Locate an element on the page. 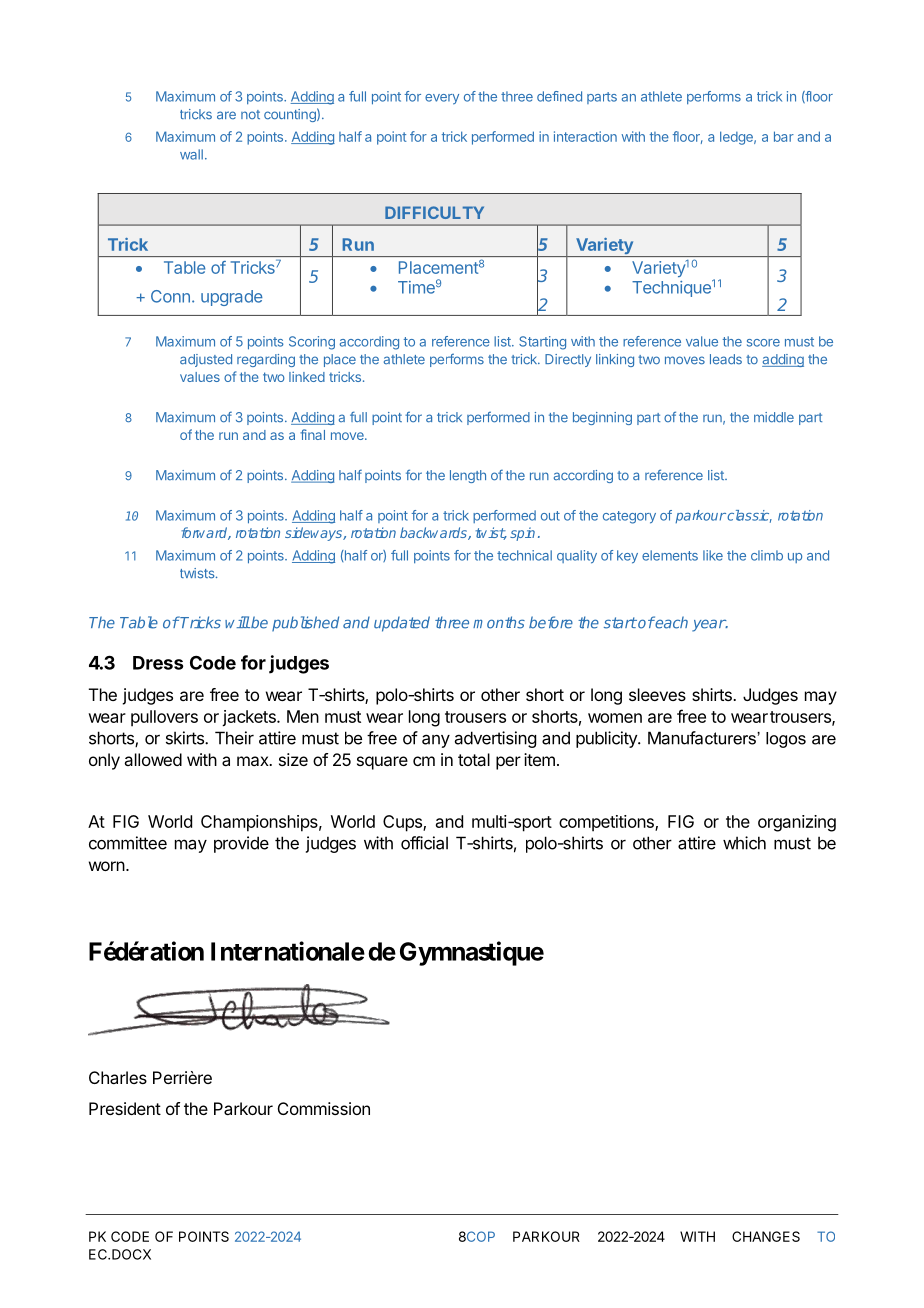 The height and width of the document is (1308, 924). Dress is located at coordinates (158, 663).
